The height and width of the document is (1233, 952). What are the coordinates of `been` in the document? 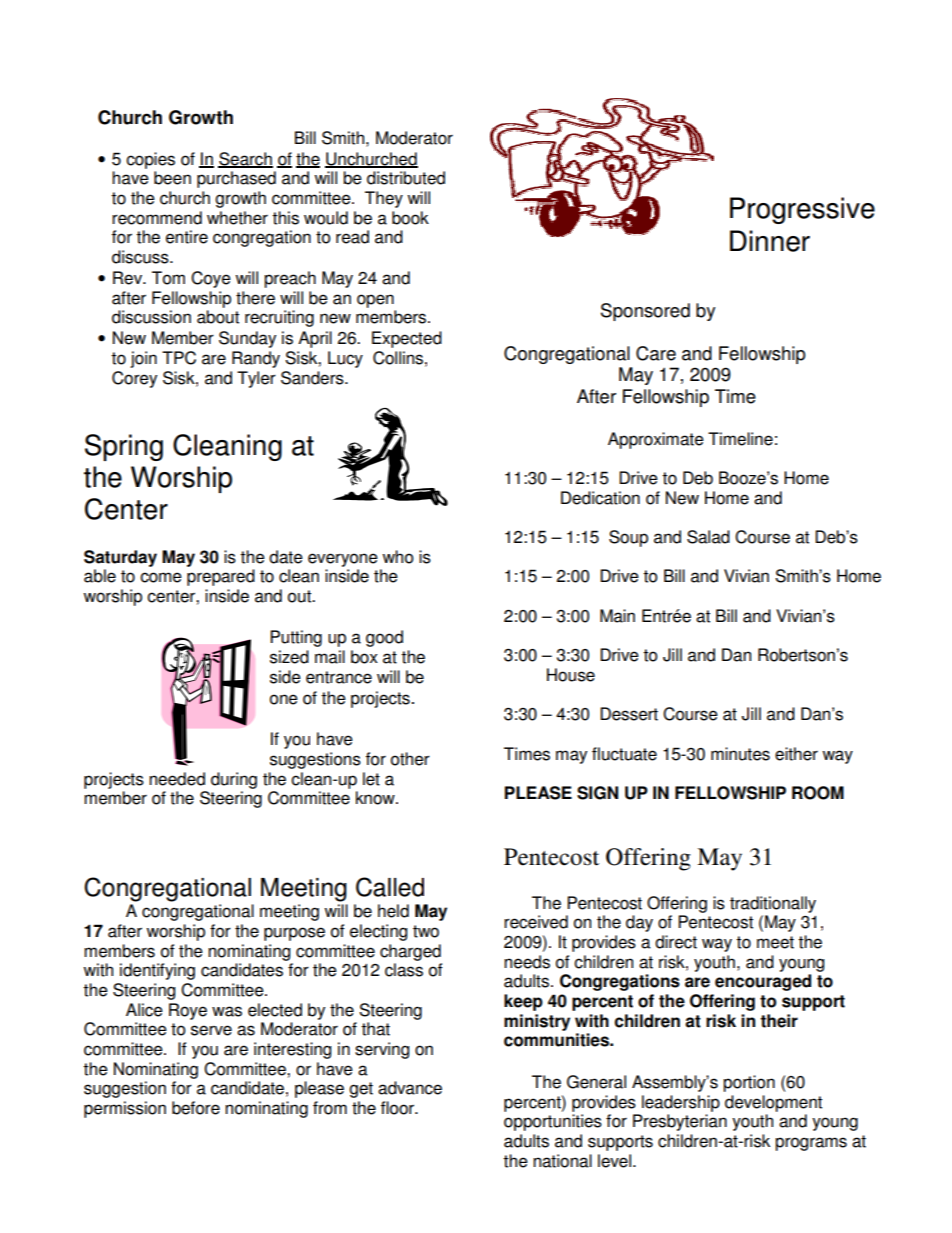 It's located at (172, 178).
